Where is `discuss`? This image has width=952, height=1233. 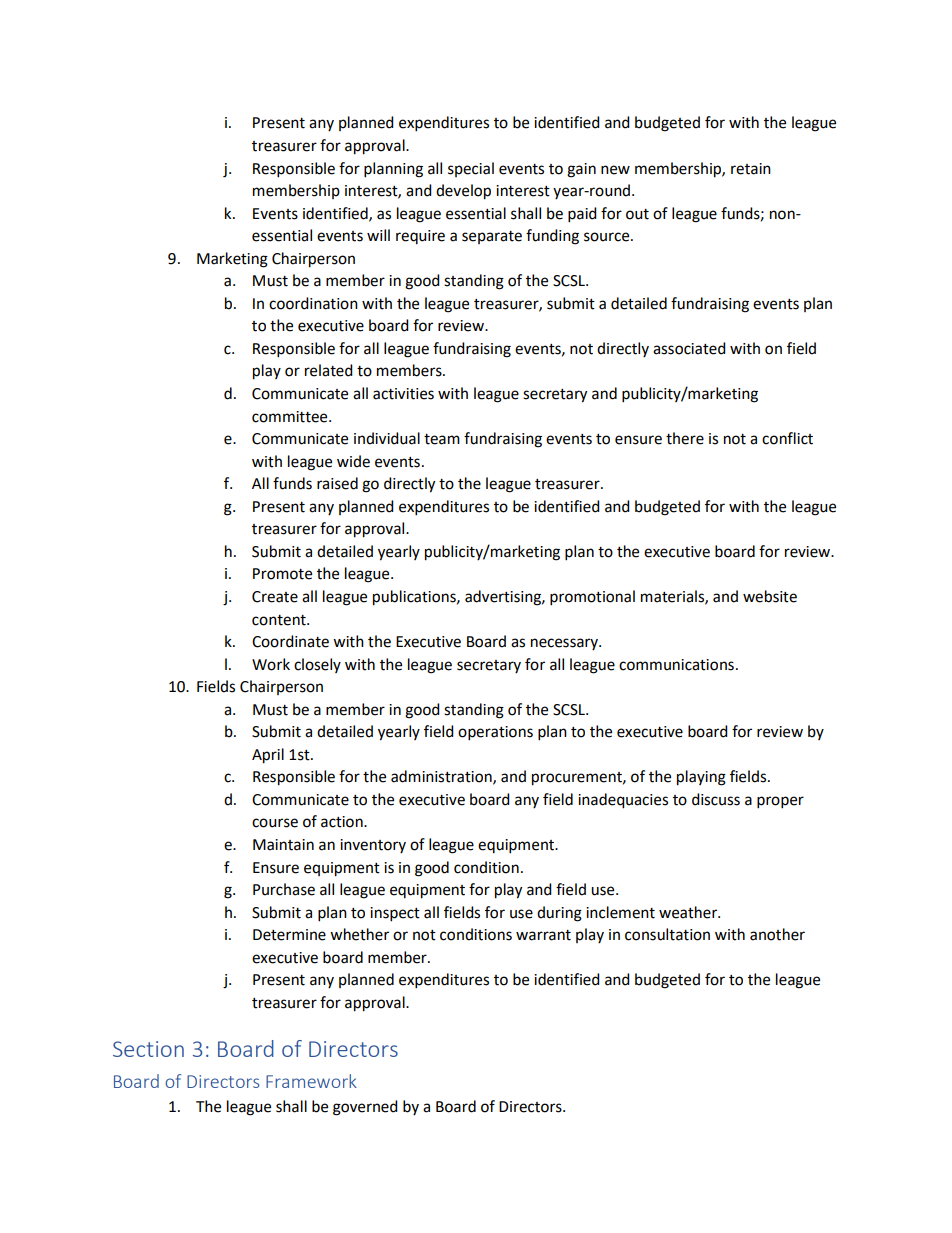
discuss is located at coordinates (716, 799).
